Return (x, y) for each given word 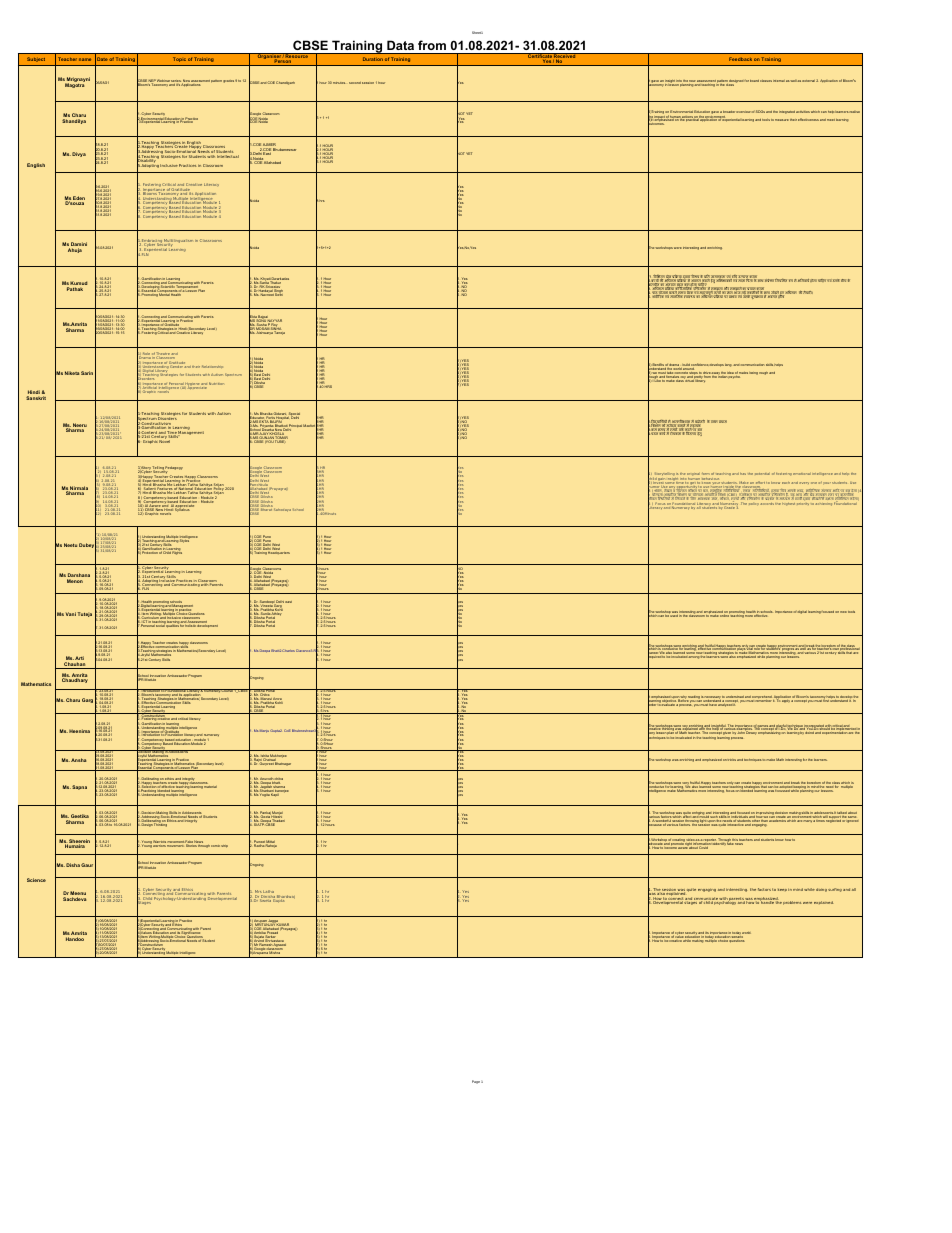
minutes (339, 83)
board (754, 81)
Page (476, 1082)
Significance (191, 933)
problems (792, 903)
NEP (152, 82)
